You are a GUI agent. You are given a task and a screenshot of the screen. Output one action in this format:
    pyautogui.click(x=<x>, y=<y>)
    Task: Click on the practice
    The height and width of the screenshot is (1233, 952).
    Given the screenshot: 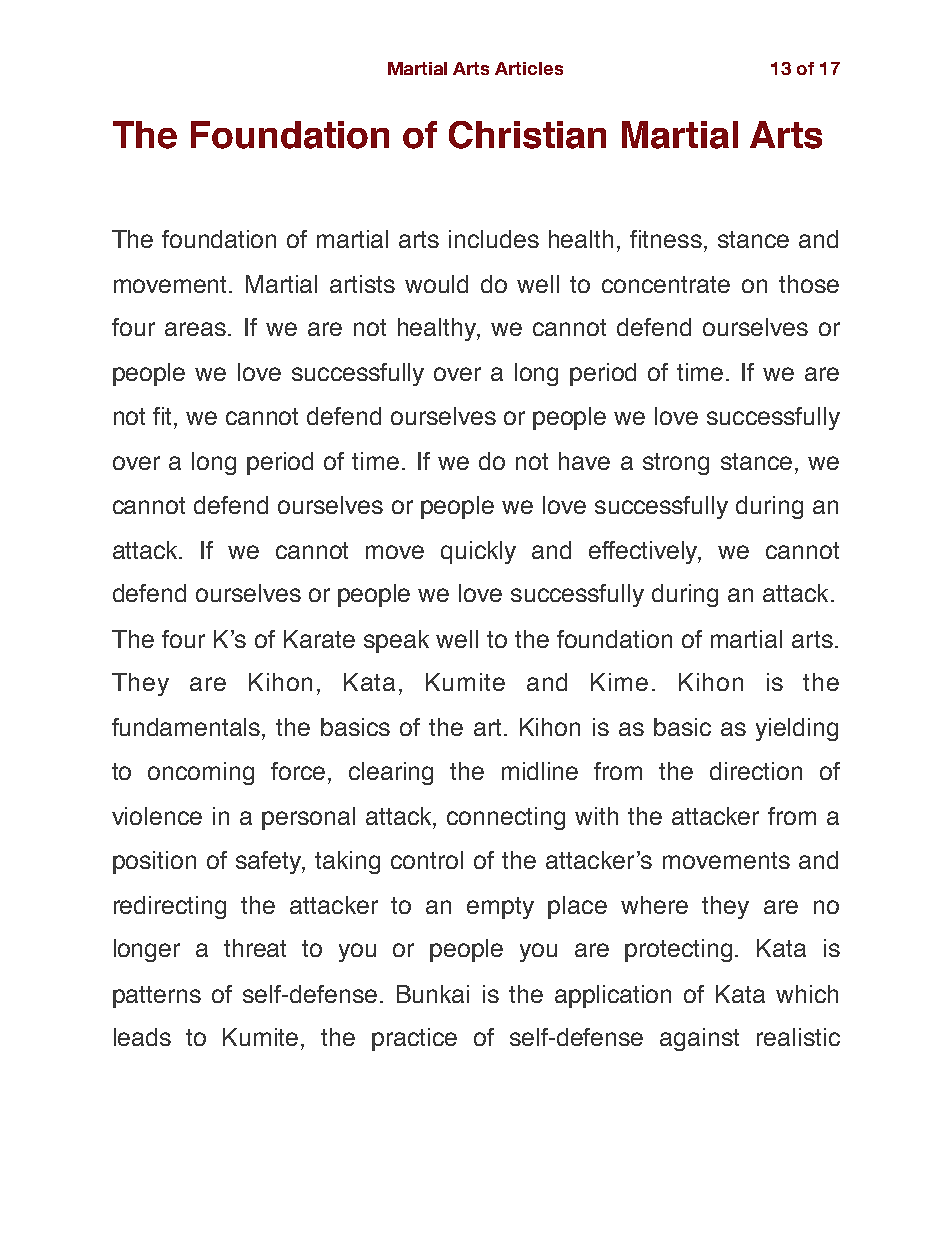 What is the action you would take?
    pyautogui.click(x=414, y=1039)
